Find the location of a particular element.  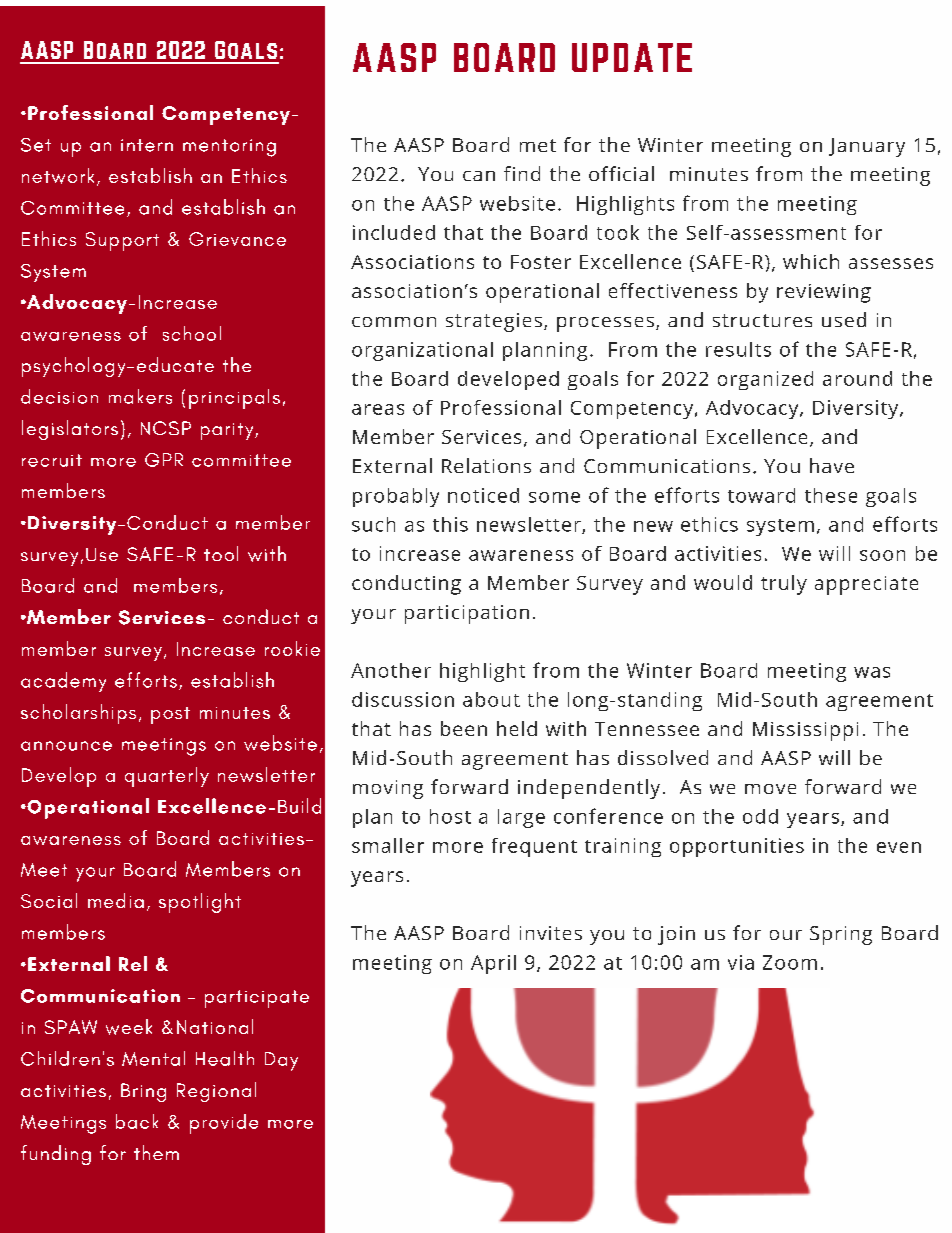

participation is located at coordinates (467, 614).
